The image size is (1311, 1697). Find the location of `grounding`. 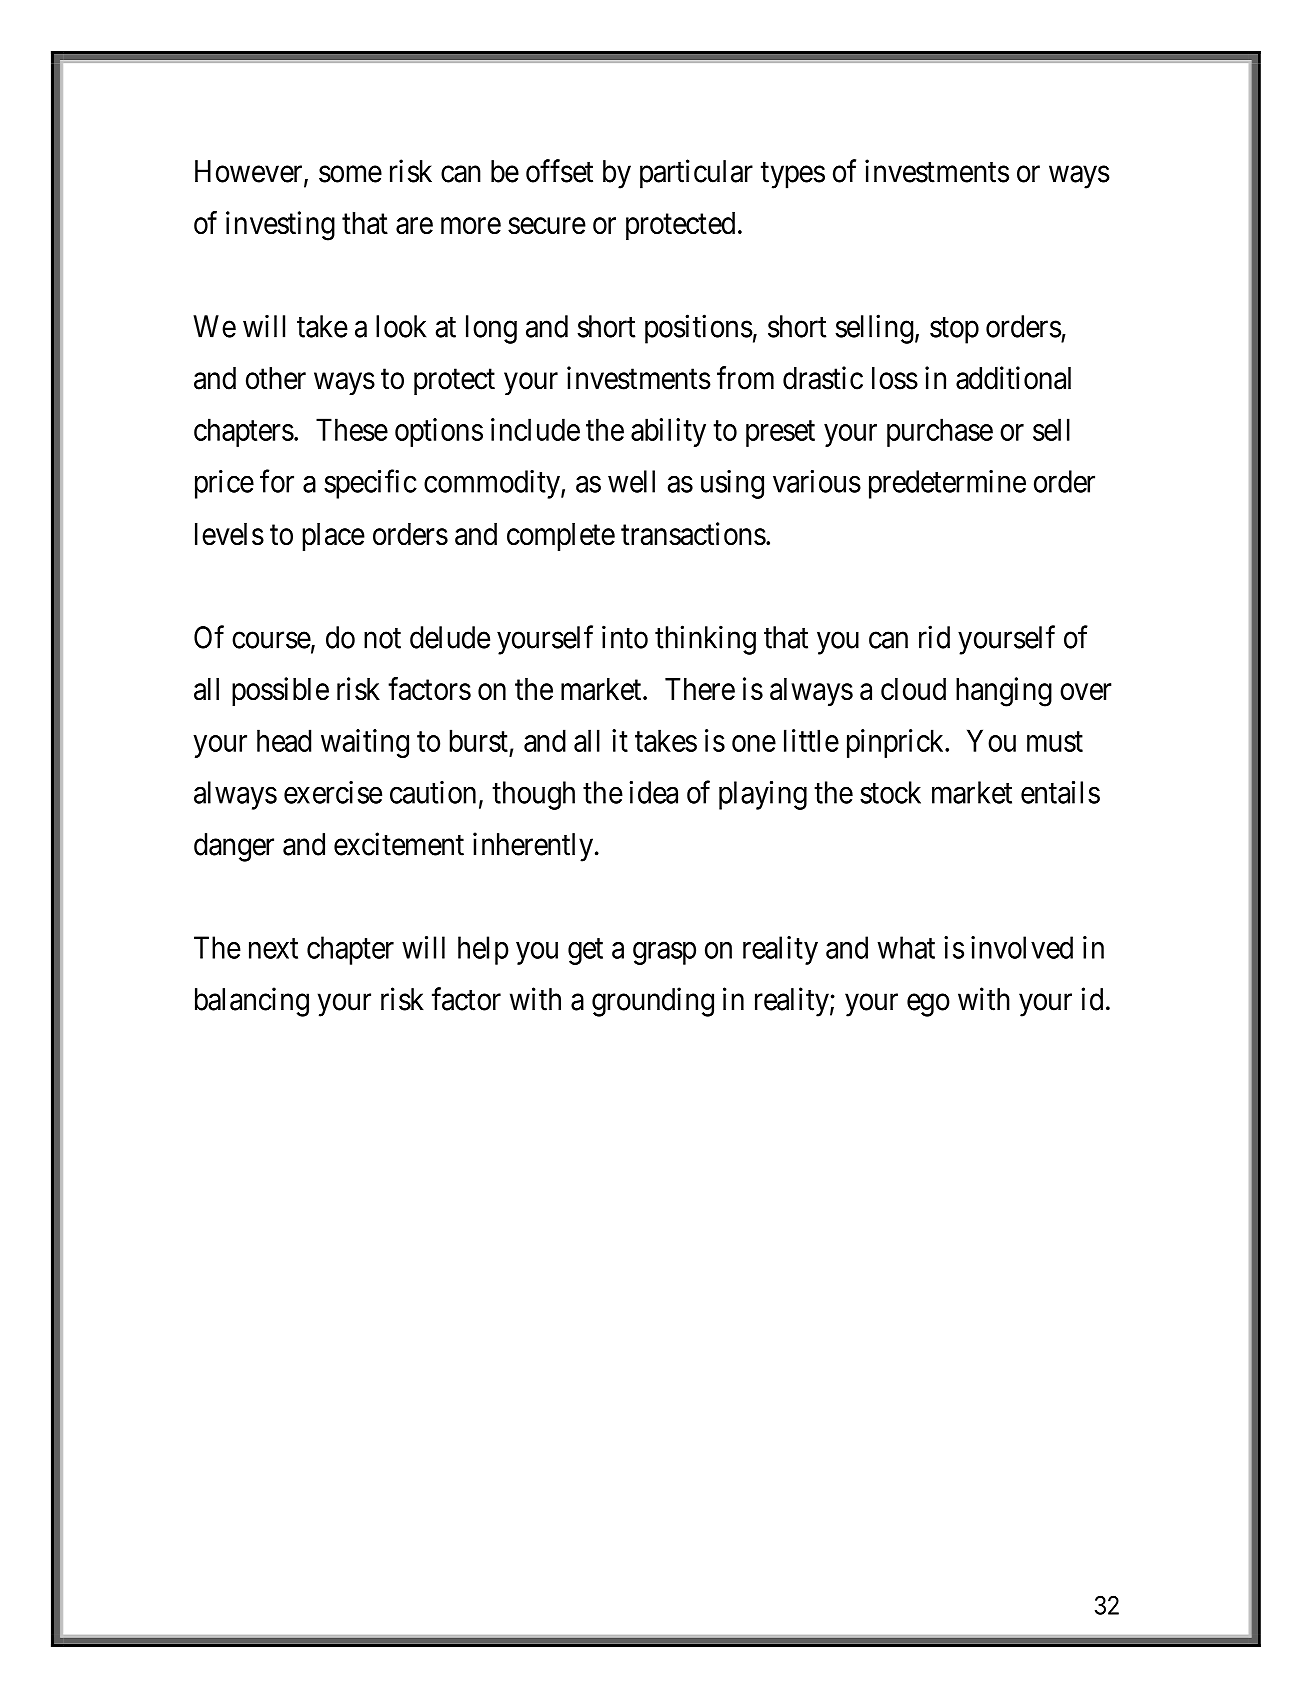

grounding is located at coordinates (653, 1002).
